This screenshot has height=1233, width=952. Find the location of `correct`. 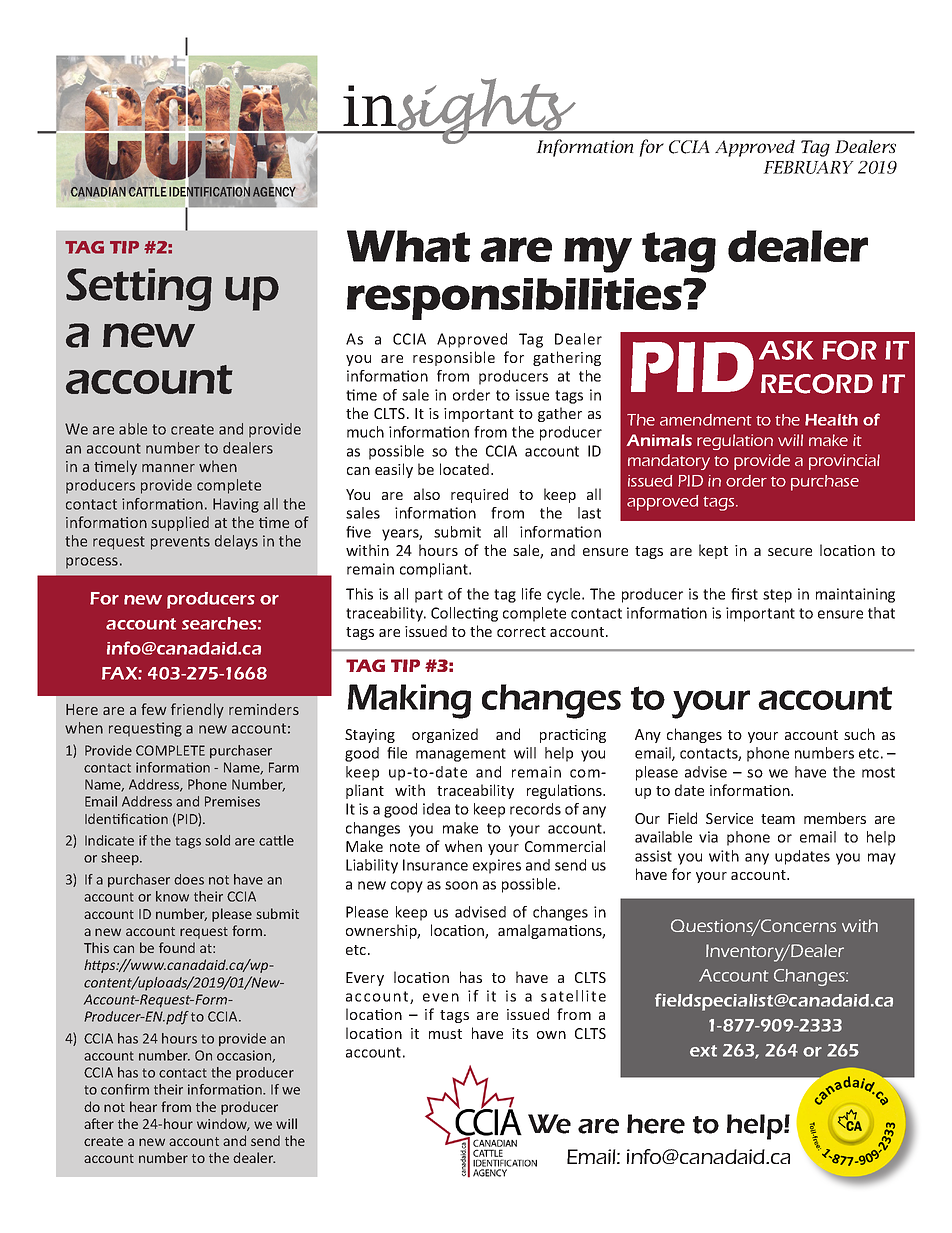

correct is located at coordinates (521, 632).
